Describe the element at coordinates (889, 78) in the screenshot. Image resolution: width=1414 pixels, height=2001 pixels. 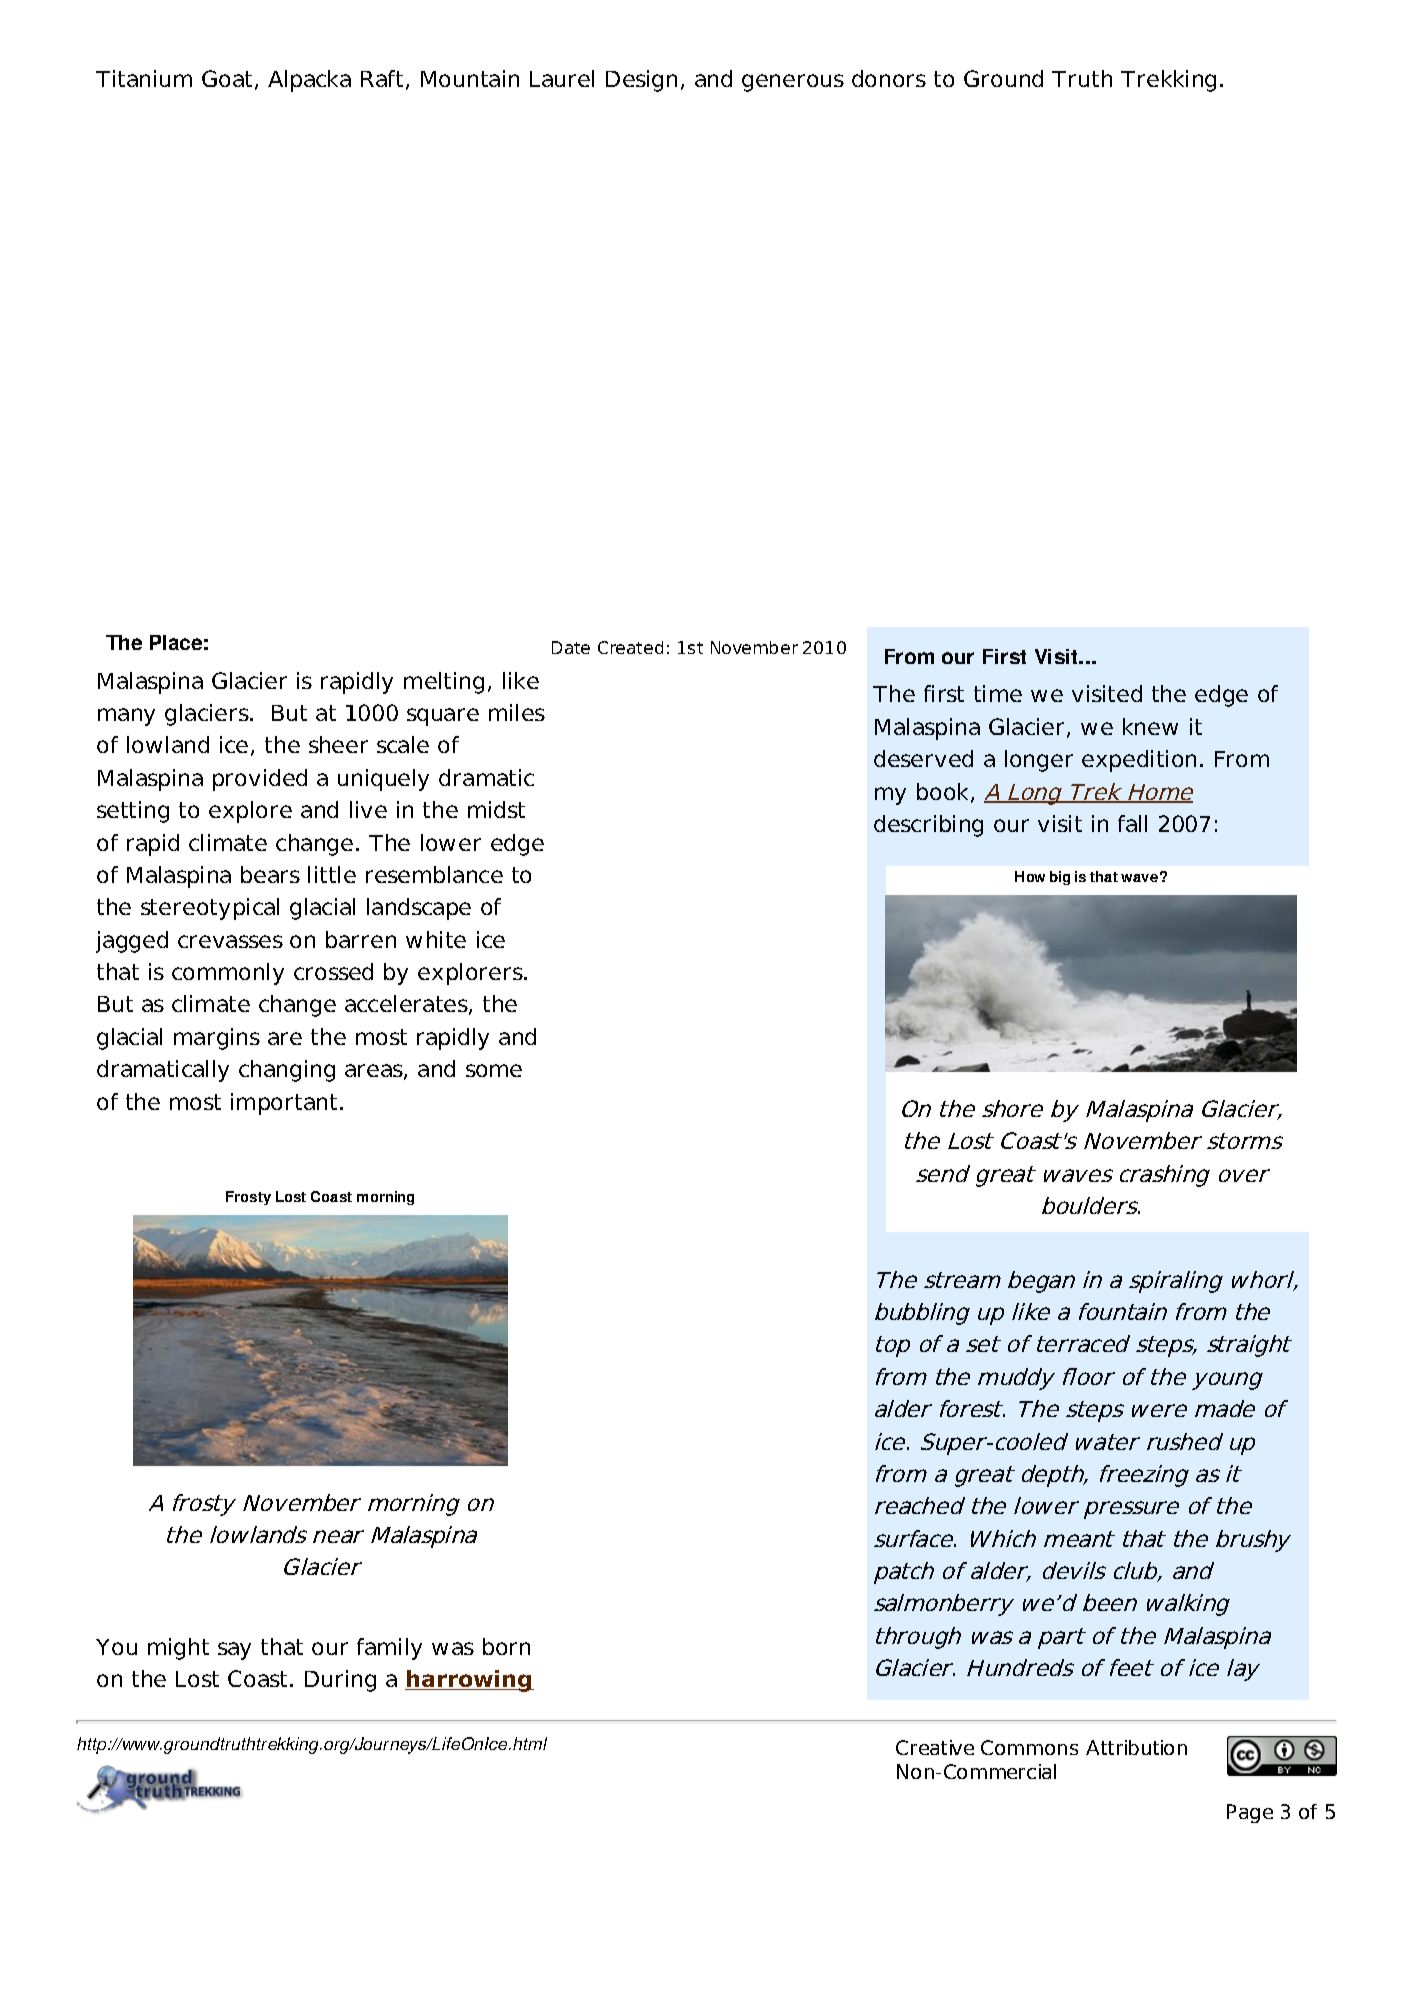
I see `donors` at that location.
